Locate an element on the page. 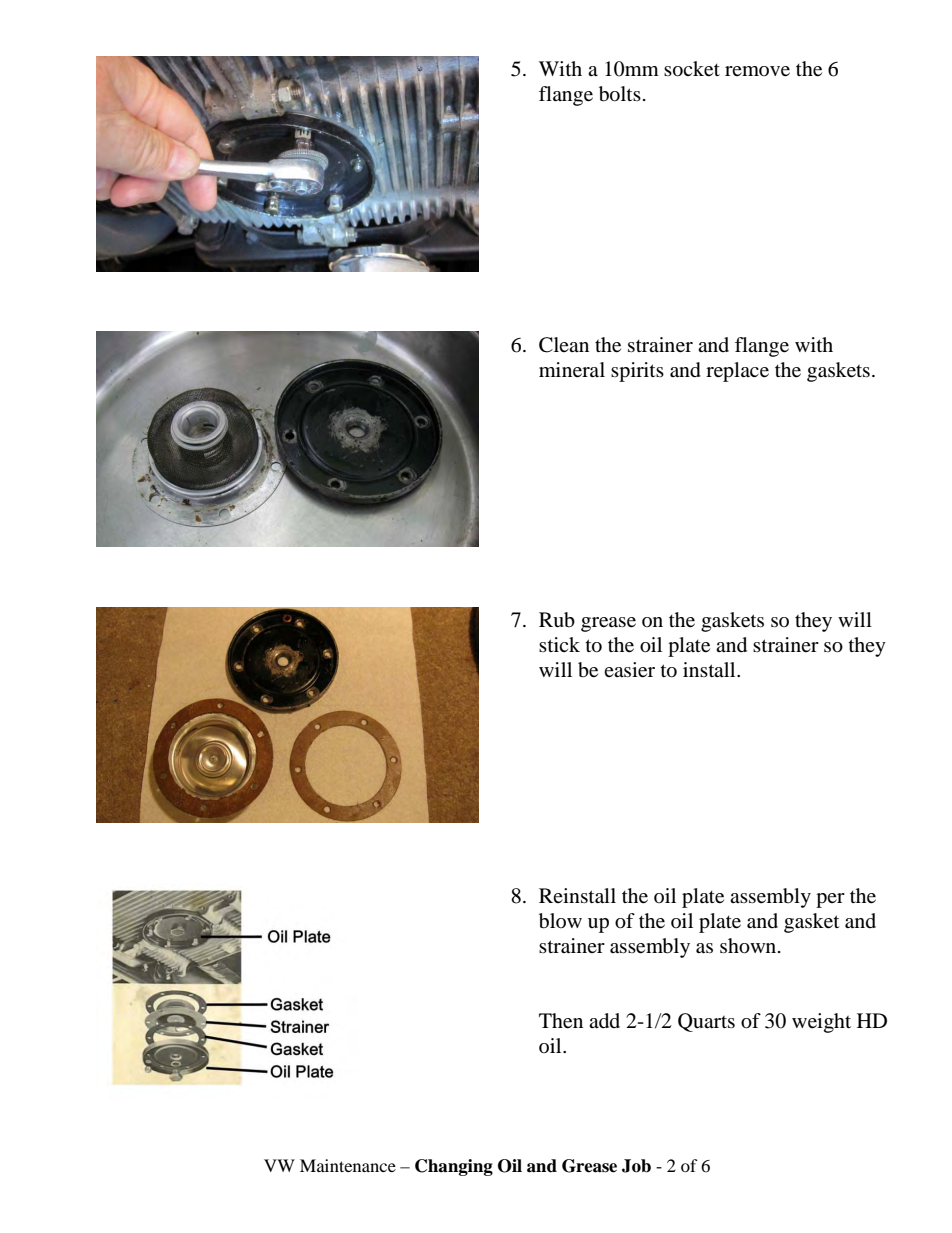 This page has height=1233, width=952. mineral is located at coordinates (572, 370).
